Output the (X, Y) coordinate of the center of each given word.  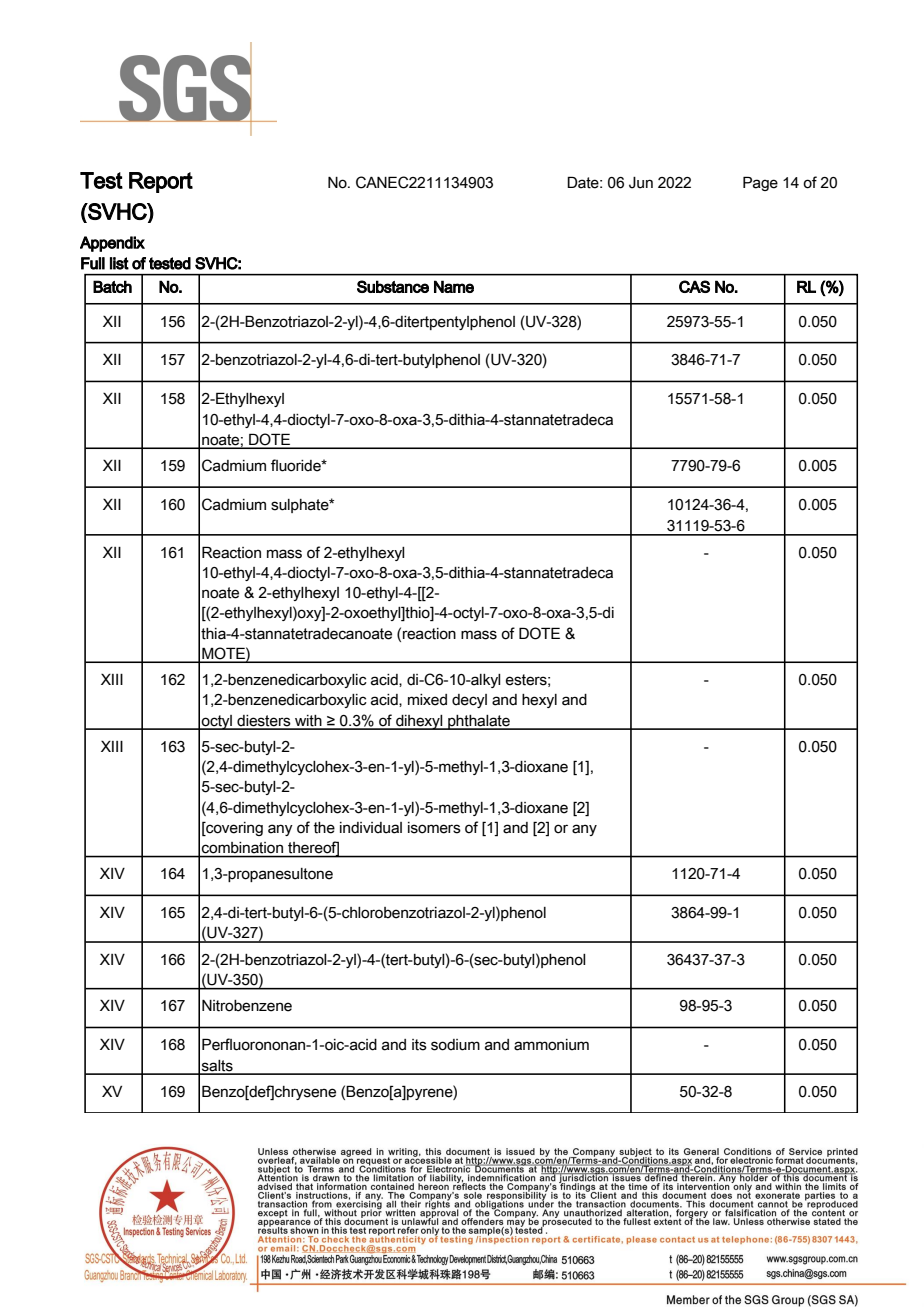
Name (454, 286)
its (419, 1045)
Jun (641, 183)
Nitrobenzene (247, 1006)
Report (161, 182)
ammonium (551, 1045)
